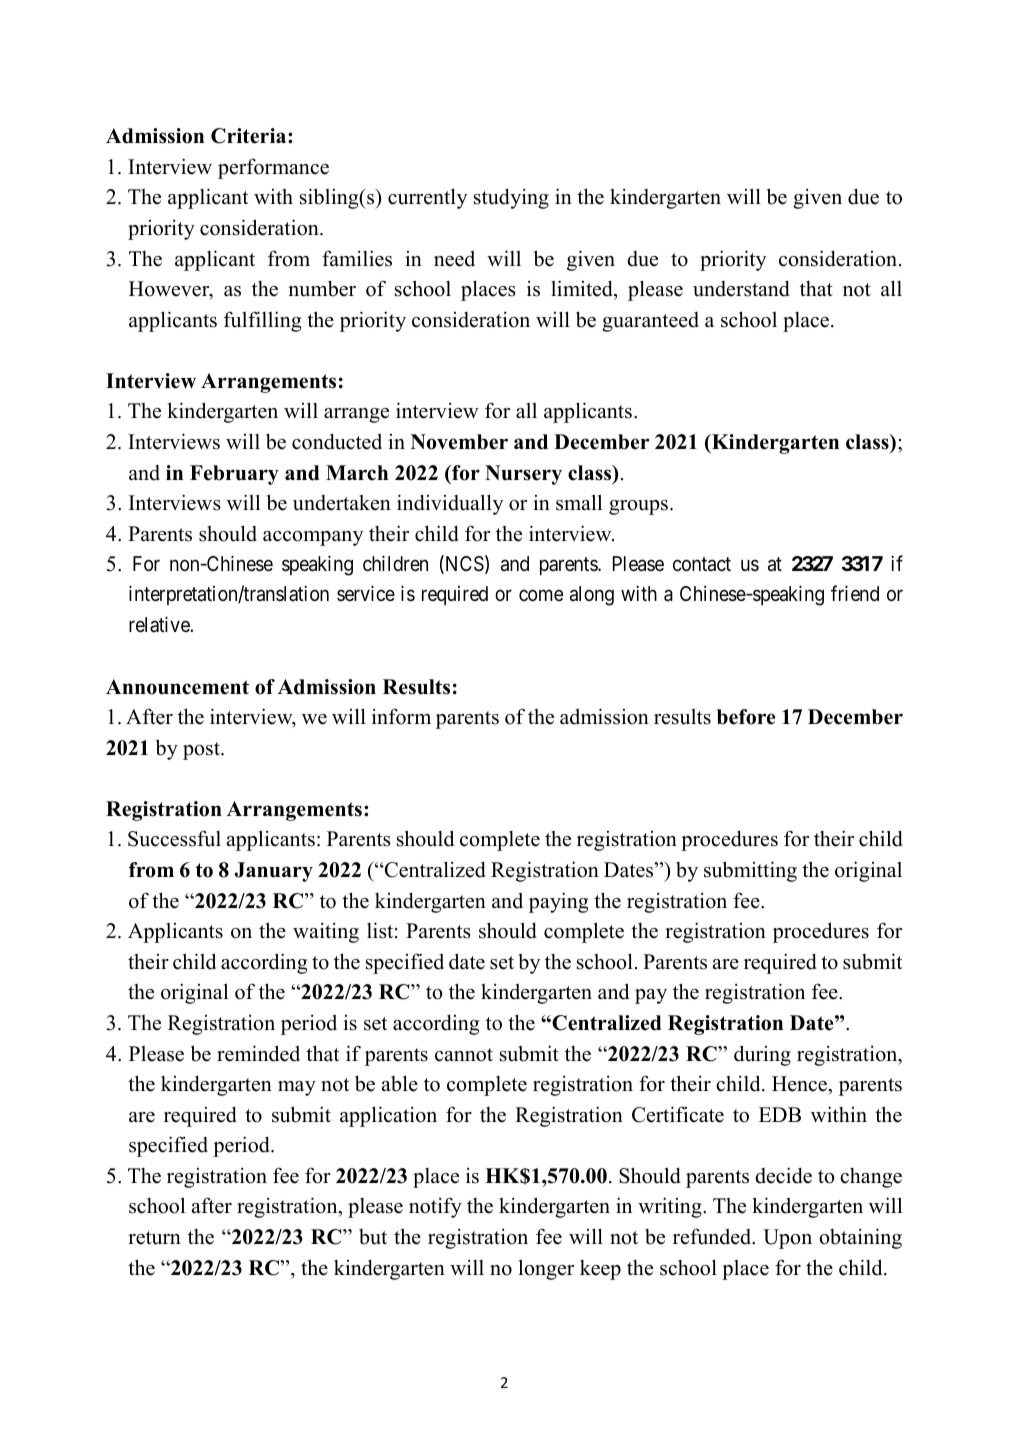 Image resolution: width=1011 pixels, height=1430 pixels. Describe the element at coordinates (741, 288) in the screenshot. I see `understand` at that location.
